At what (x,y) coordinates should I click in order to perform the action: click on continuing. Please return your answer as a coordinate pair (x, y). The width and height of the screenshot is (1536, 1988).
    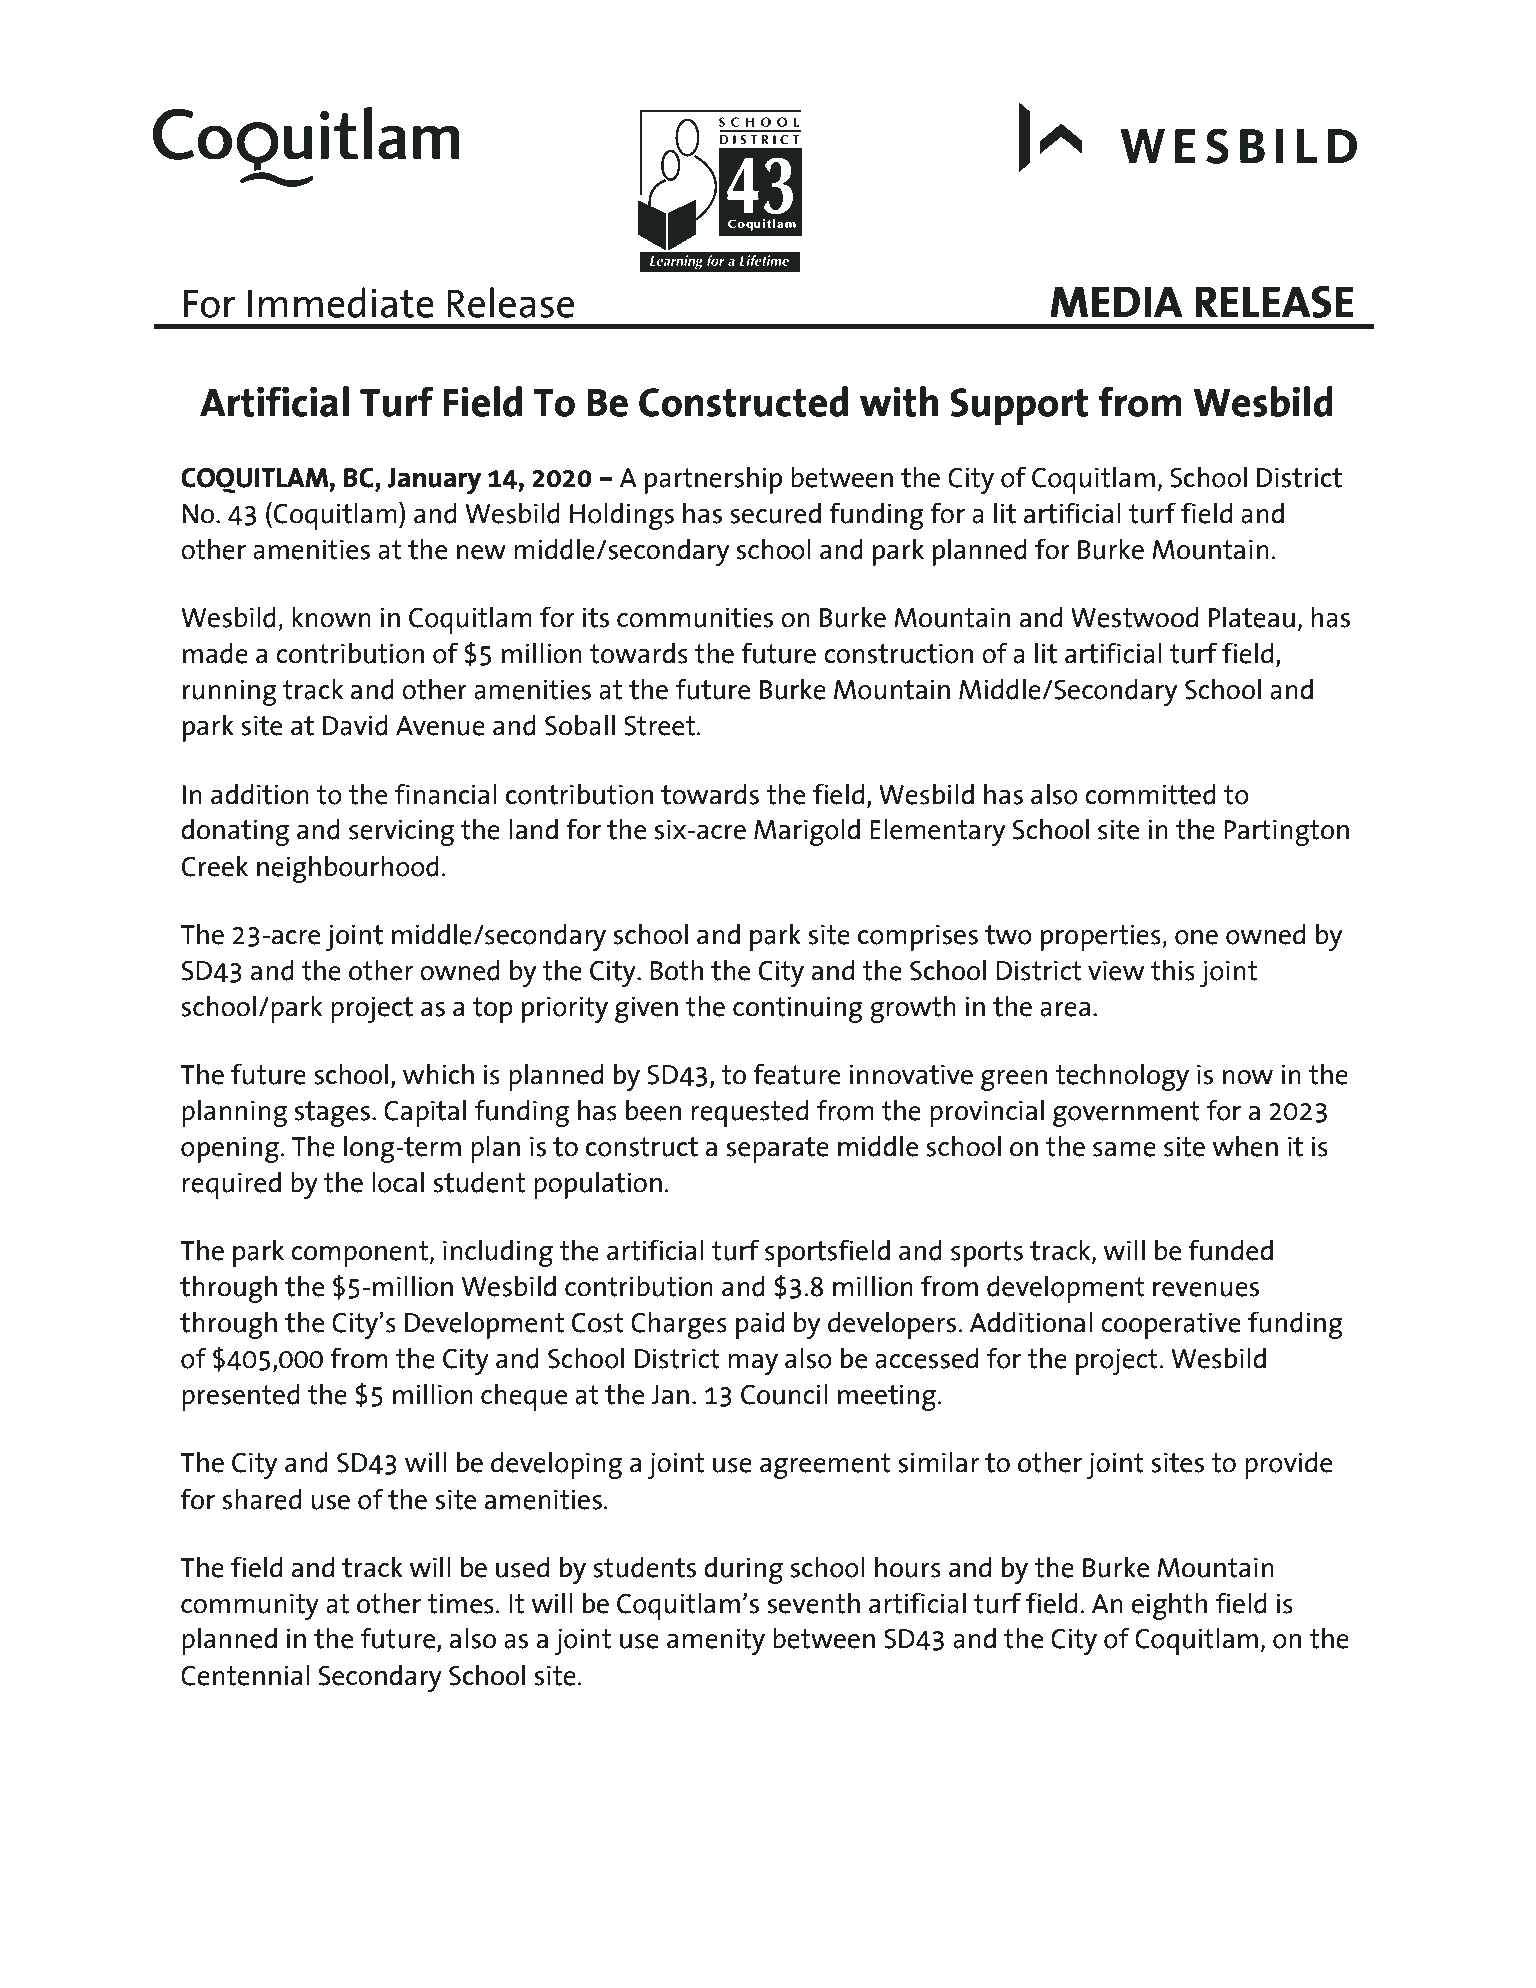
    Looking at the image, I should click on (798, 1009).
